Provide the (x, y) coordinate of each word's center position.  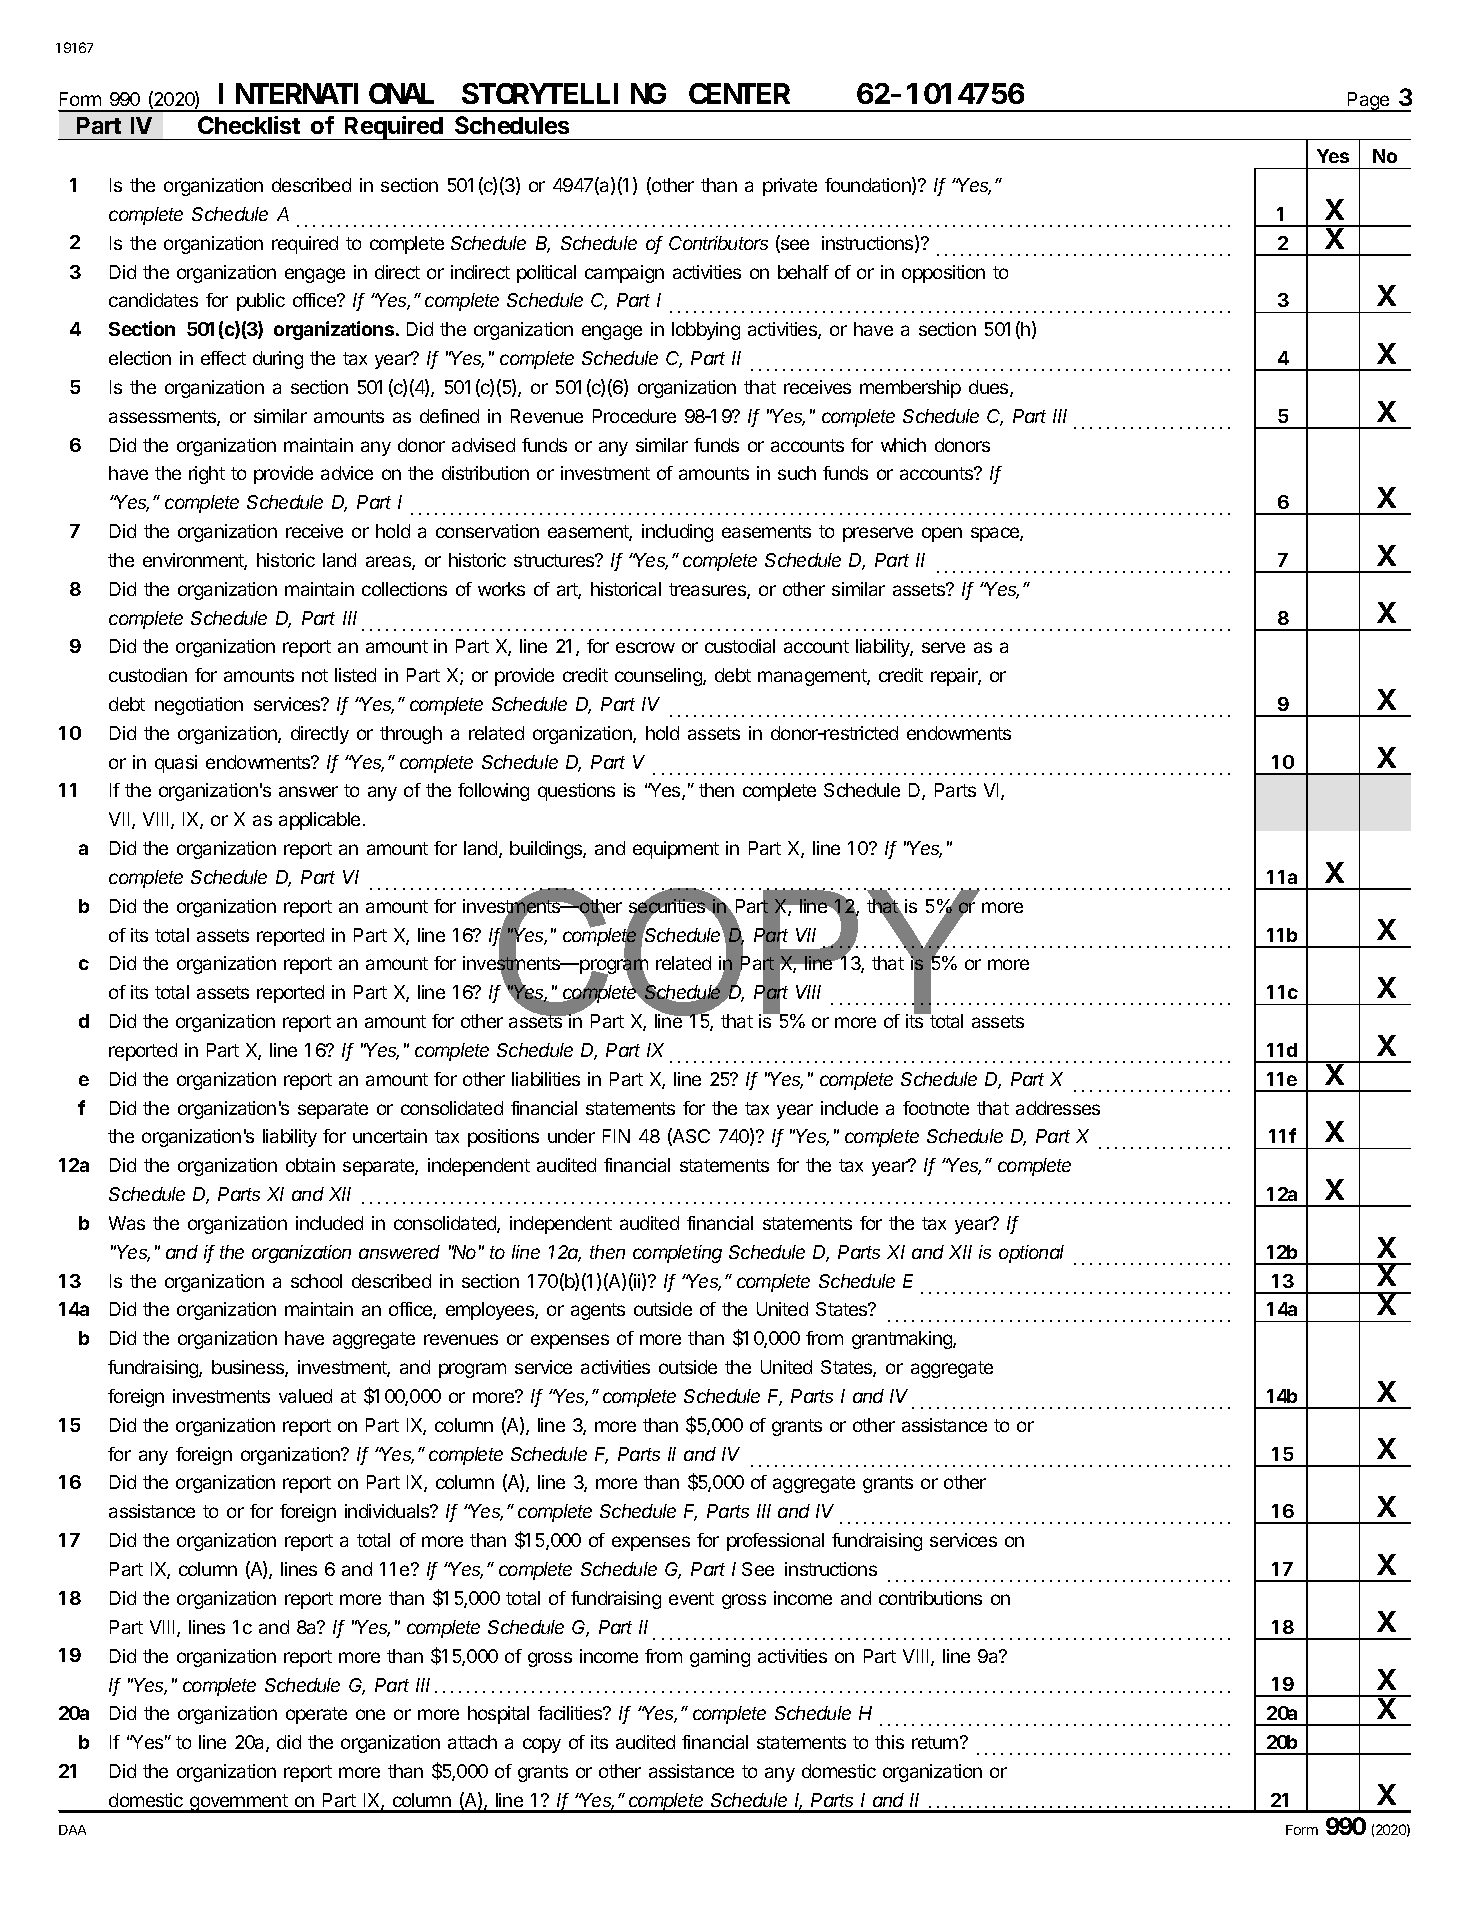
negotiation (199, 706)
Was (127, 1223)
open (942, 534)
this (889, 1742)
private (790, 187)
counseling (659, 677)
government (239, 1803)
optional (1031, 1254)
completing (677, 1254)
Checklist (249, 125)
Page (1369, 102)
